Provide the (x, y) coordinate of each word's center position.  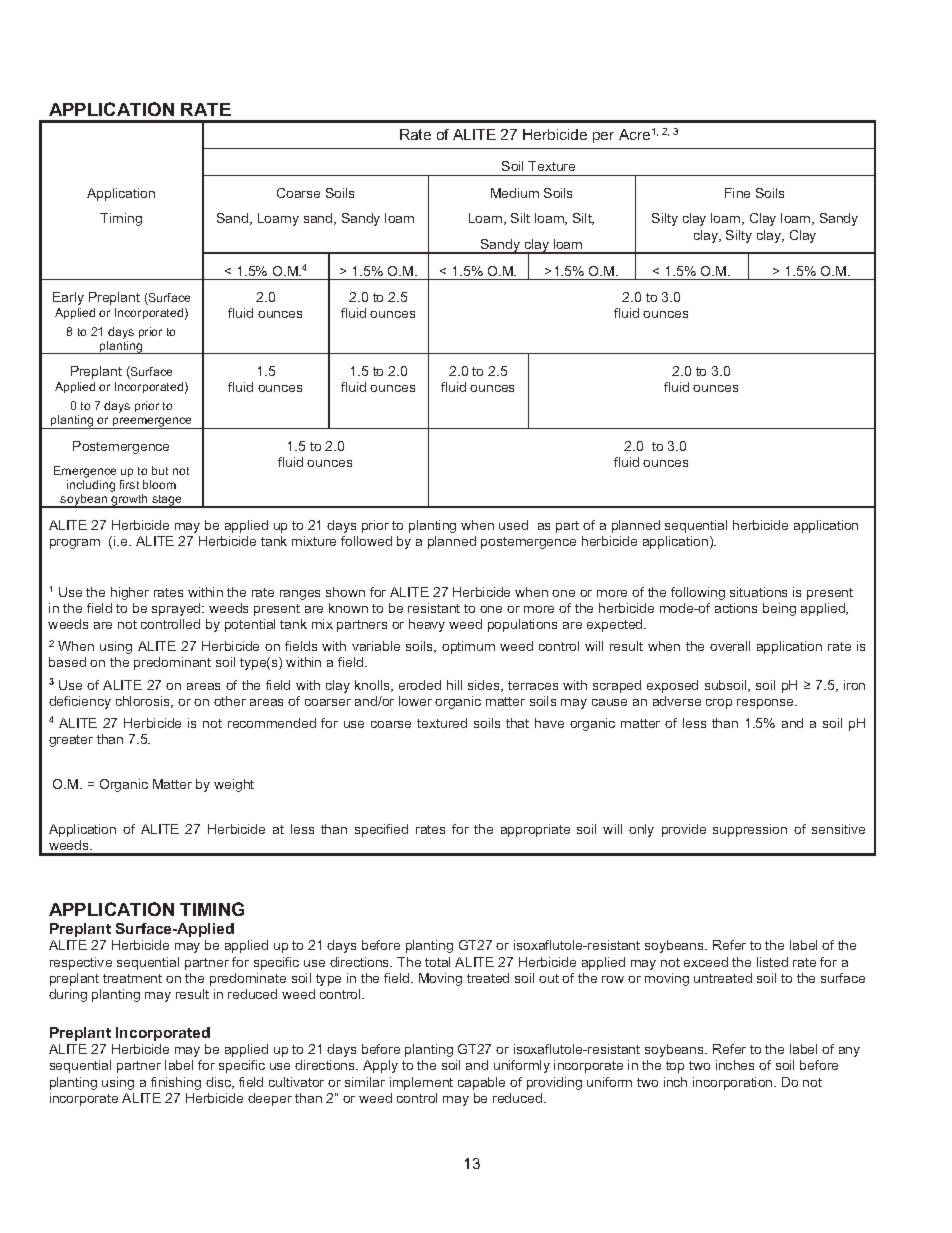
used (513, 525)
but (160, 470)
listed (772, 962)
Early (68, 298)
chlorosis (144, 702)
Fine (737, 193)
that (517, 723)
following (698, 593)
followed (366, 541)
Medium (515, 193)
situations (758, 592)
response (766, 704)
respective (81, 963)
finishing (176, 1083)
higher (130, 593)
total (437, 962)
